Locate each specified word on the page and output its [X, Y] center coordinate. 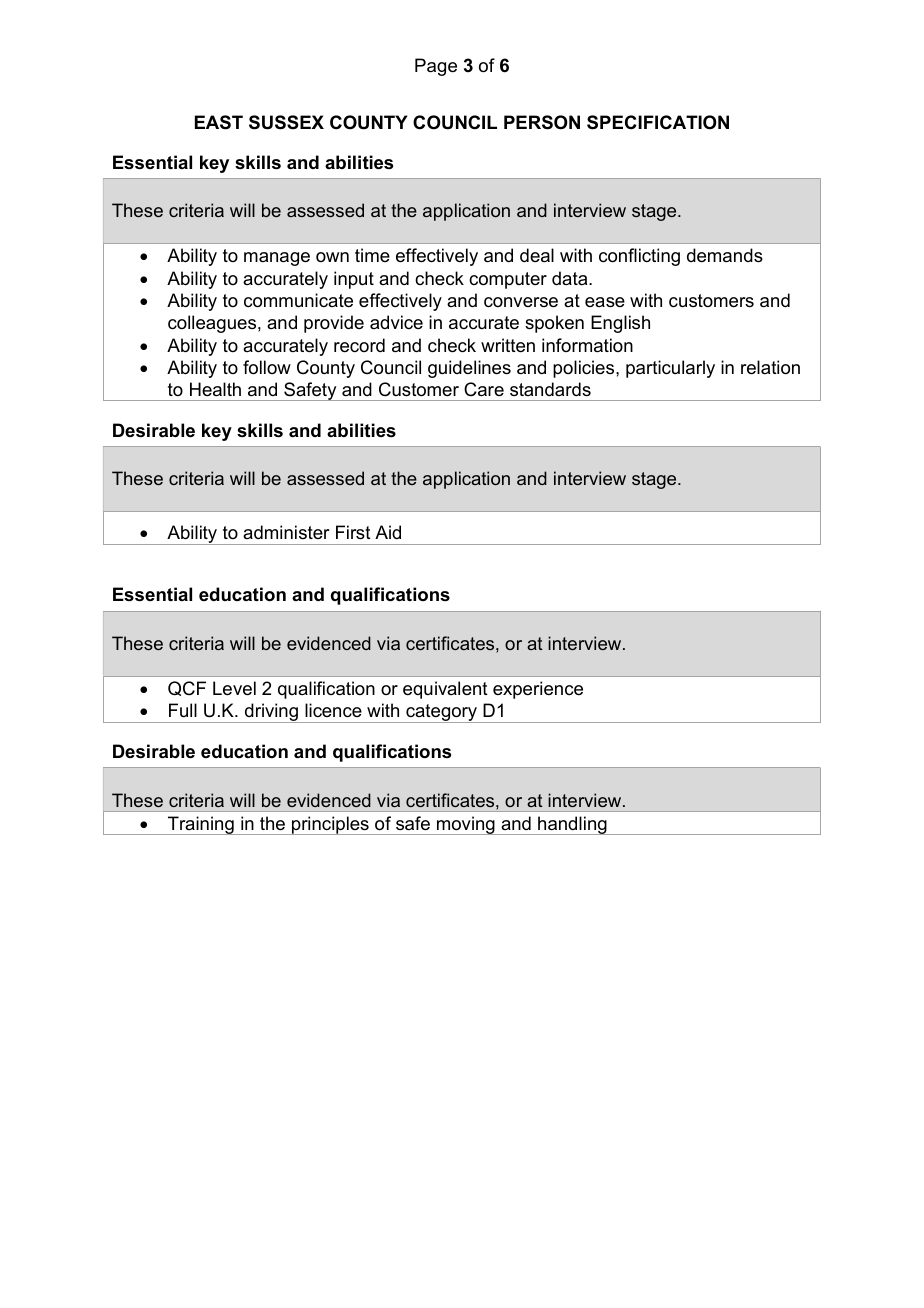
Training [201, 825]
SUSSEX [286, 122]
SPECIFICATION [658, 122]
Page [436, 67]
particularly [670, 369]
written [508, 345]
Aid [388, 532]
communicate [298, 300]
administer [286, 532]
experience [538, 690]
